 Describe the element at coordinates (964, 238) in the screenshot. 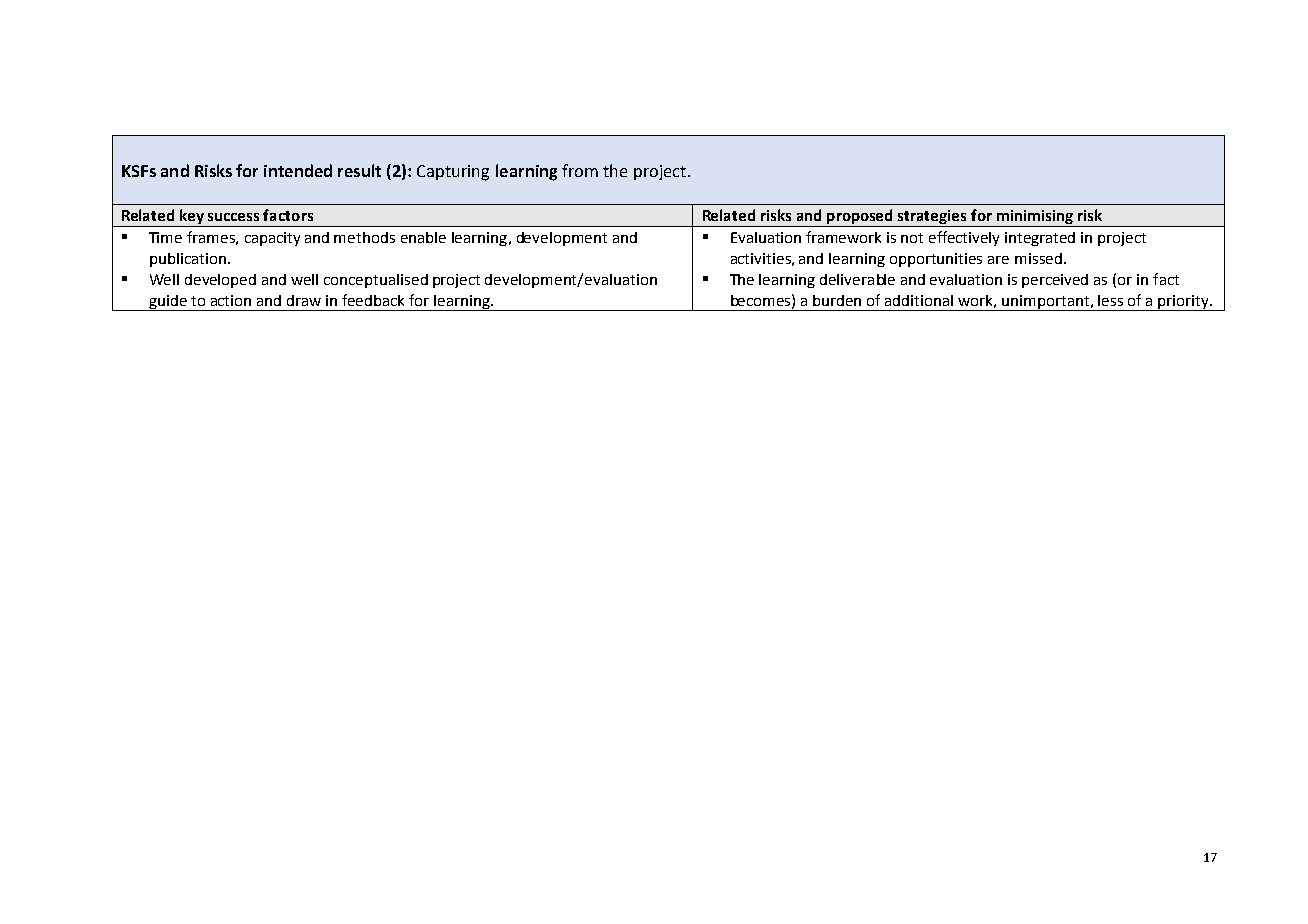

I see `effectively` at that location.
